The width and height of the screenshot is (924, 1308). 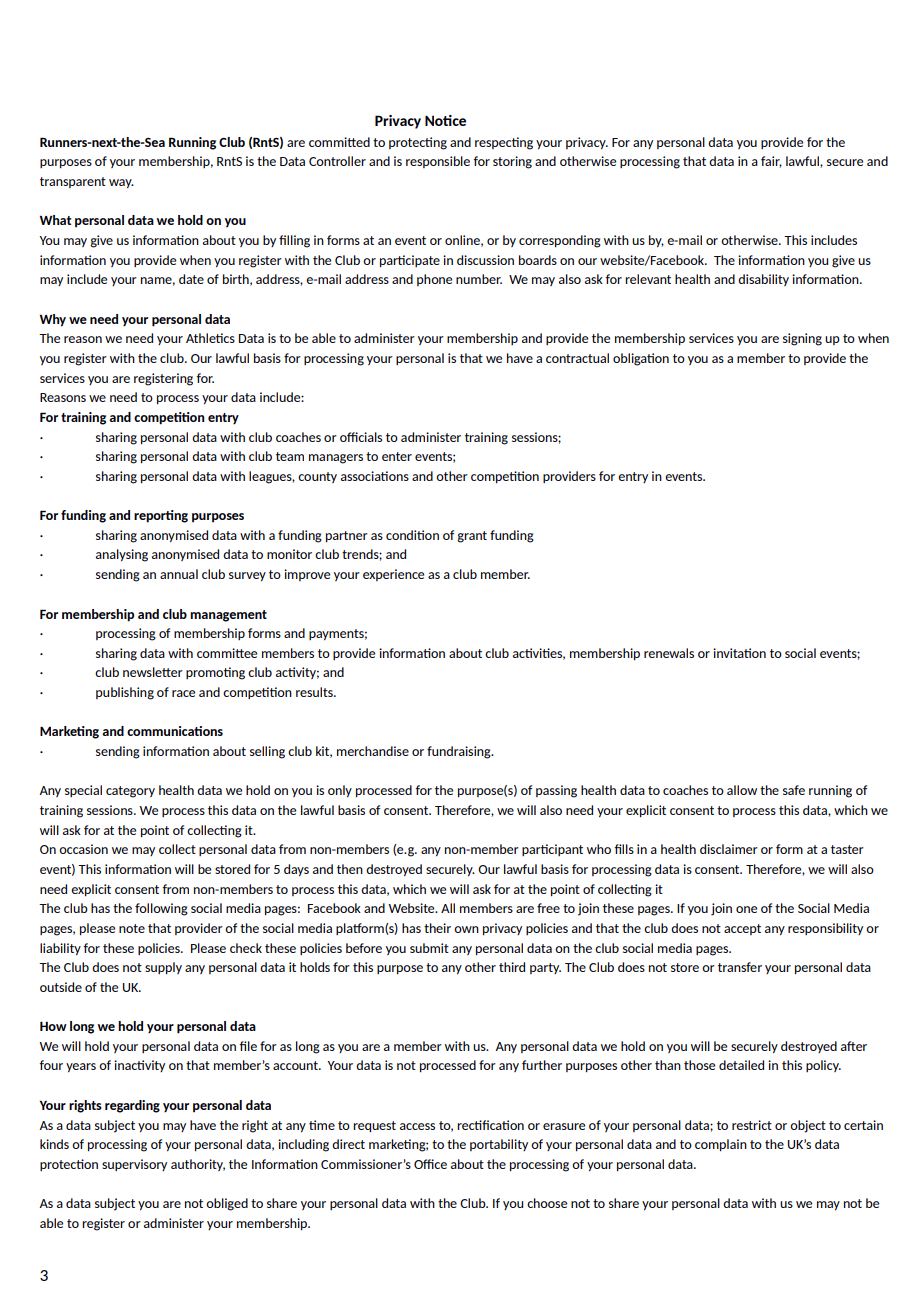 What do you see at coordinates (121, 183) in the screenshot?
I see `way` at bounding box center [121, 183].
